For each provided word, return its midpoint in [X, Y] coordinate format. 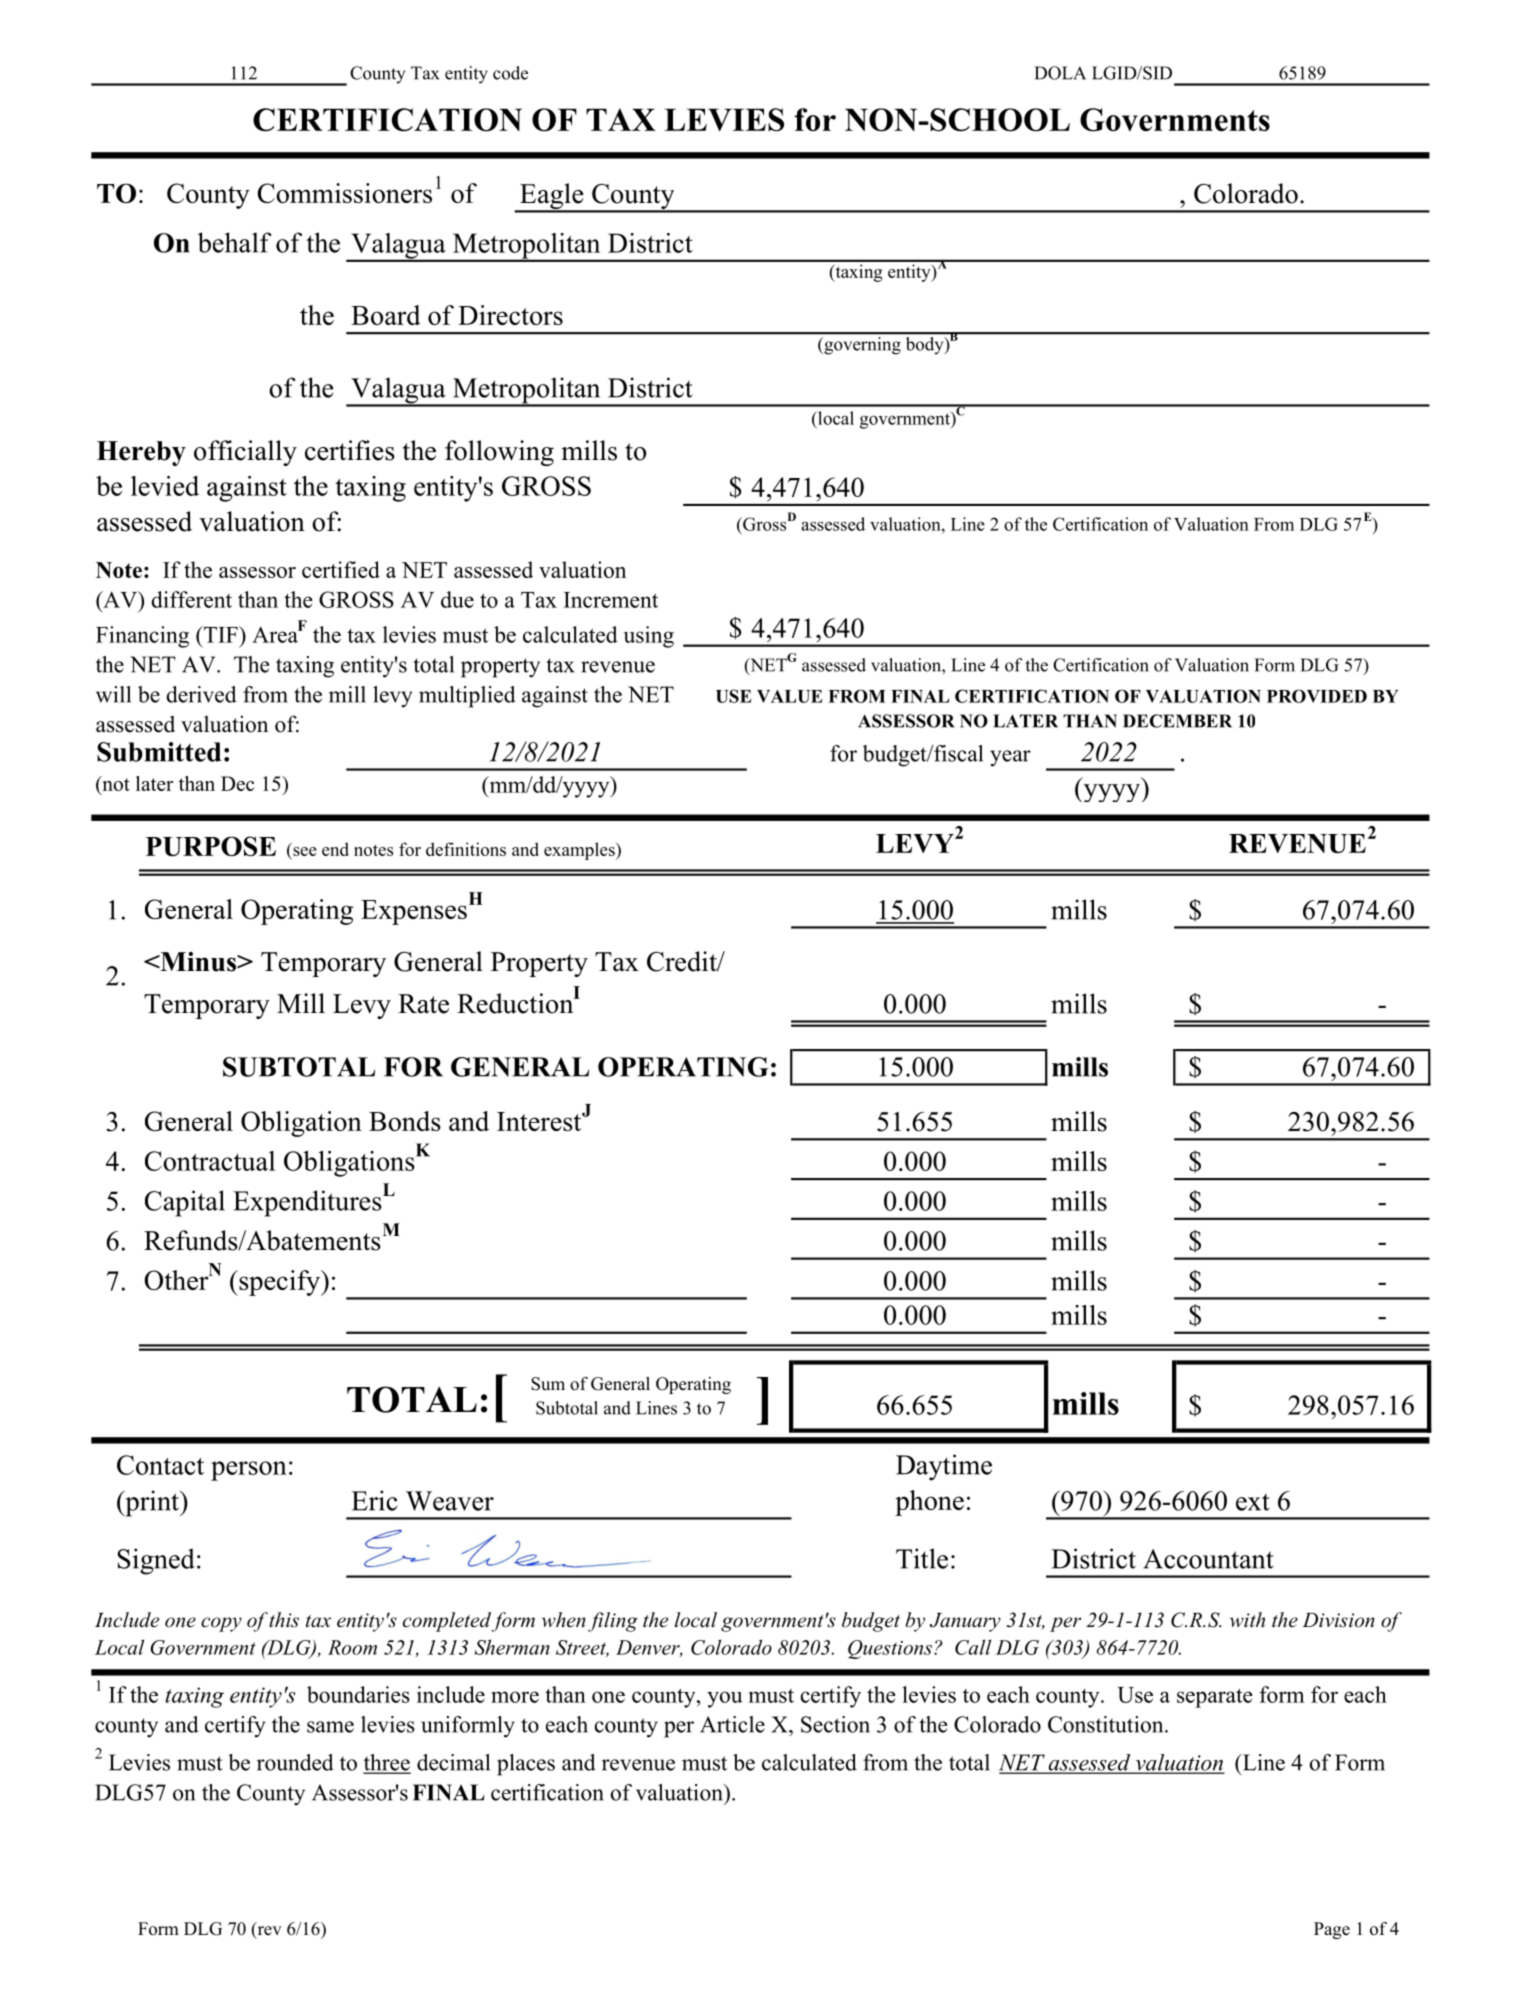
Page [1332, 1930]
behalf [234, 242]
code [510, 73]
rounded [295, 1762]
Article [732, 1724]
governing [861, 346]
